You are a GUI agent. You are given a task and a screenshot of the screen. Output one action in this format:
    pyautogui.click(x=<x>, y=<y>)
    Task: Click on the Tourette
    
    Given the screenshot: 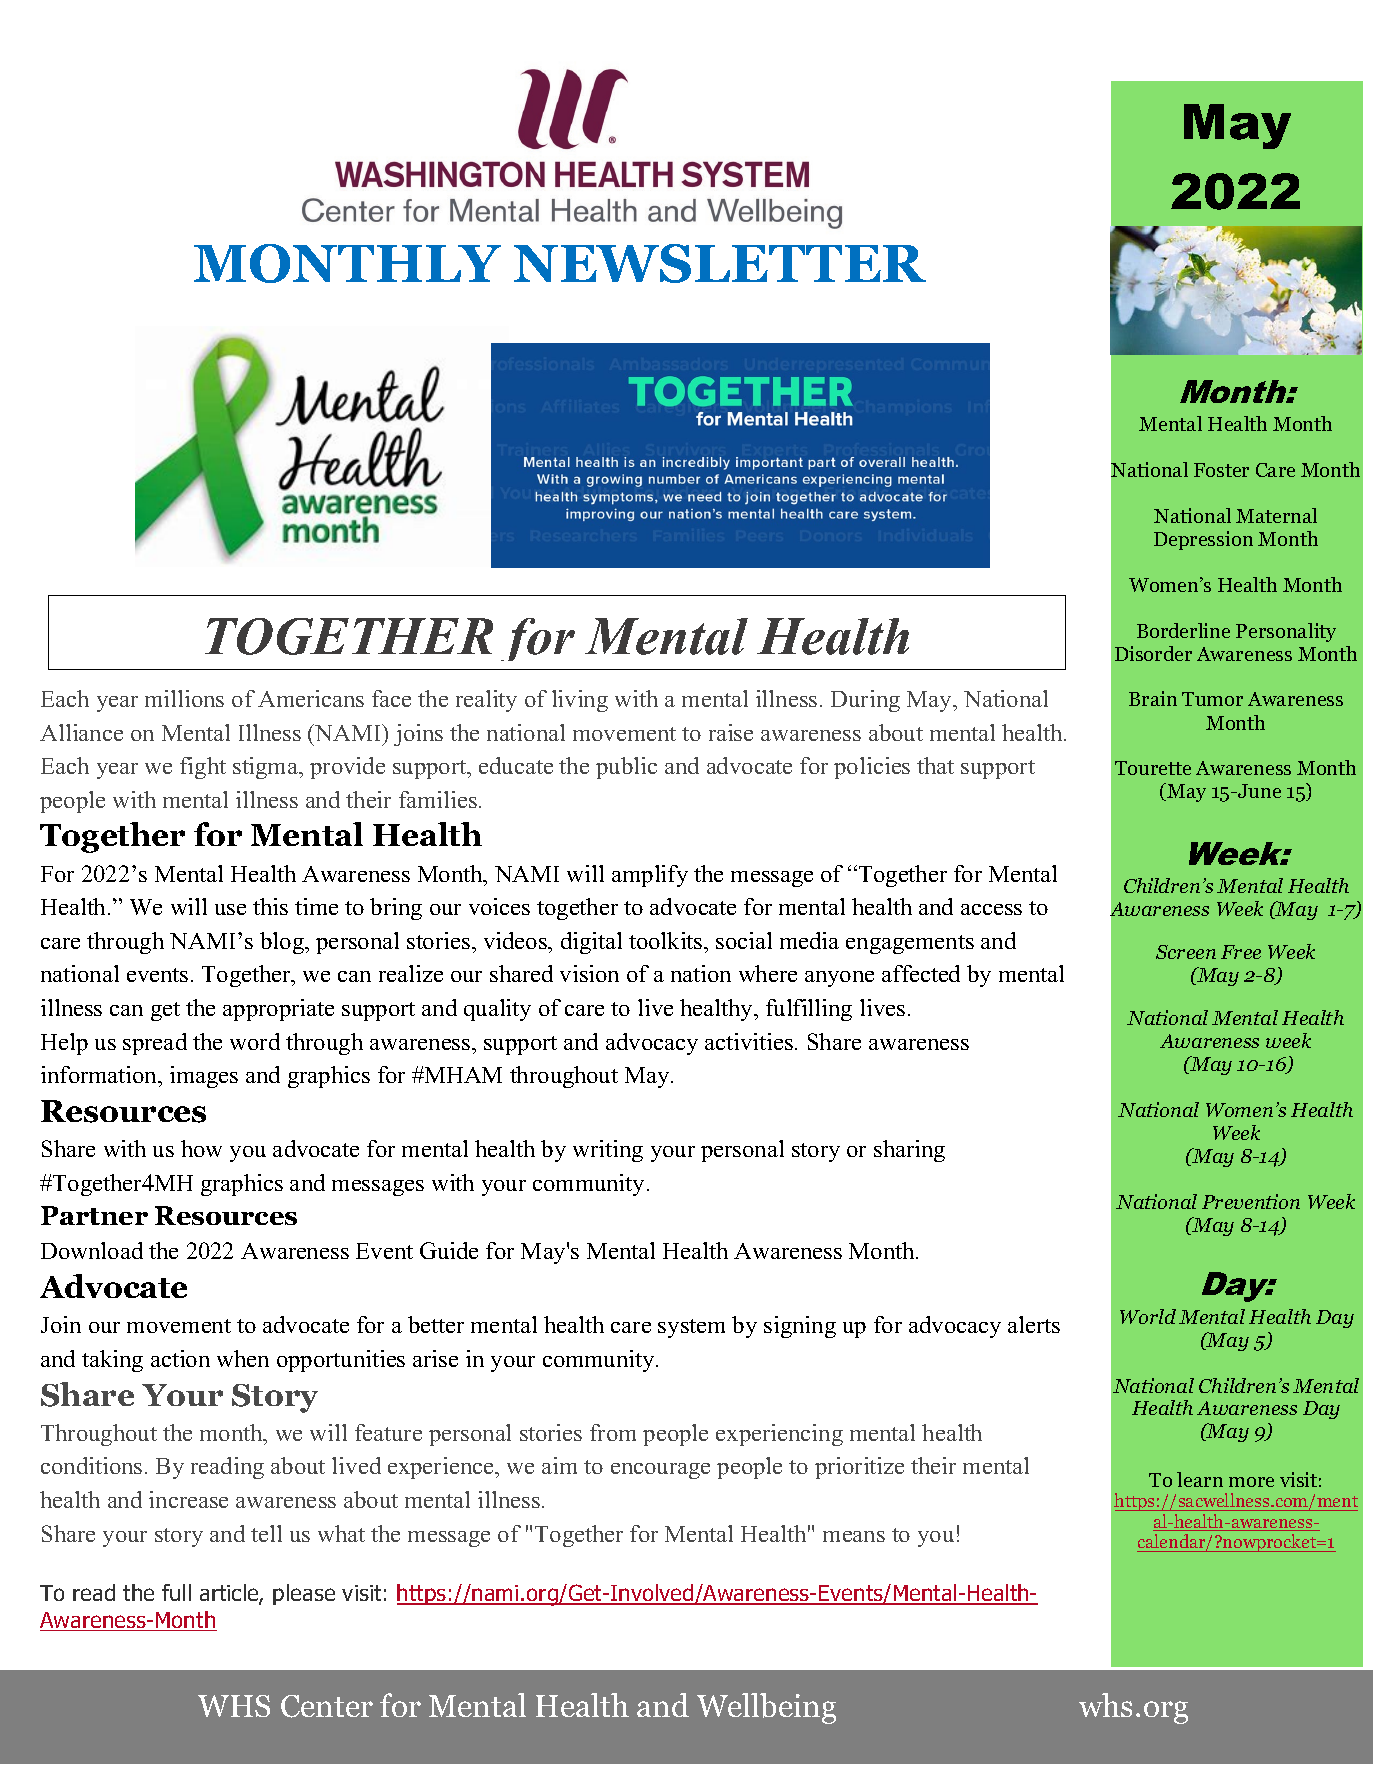 What is the action you would take?
    pyautogui.click(x=1153, y=768)
